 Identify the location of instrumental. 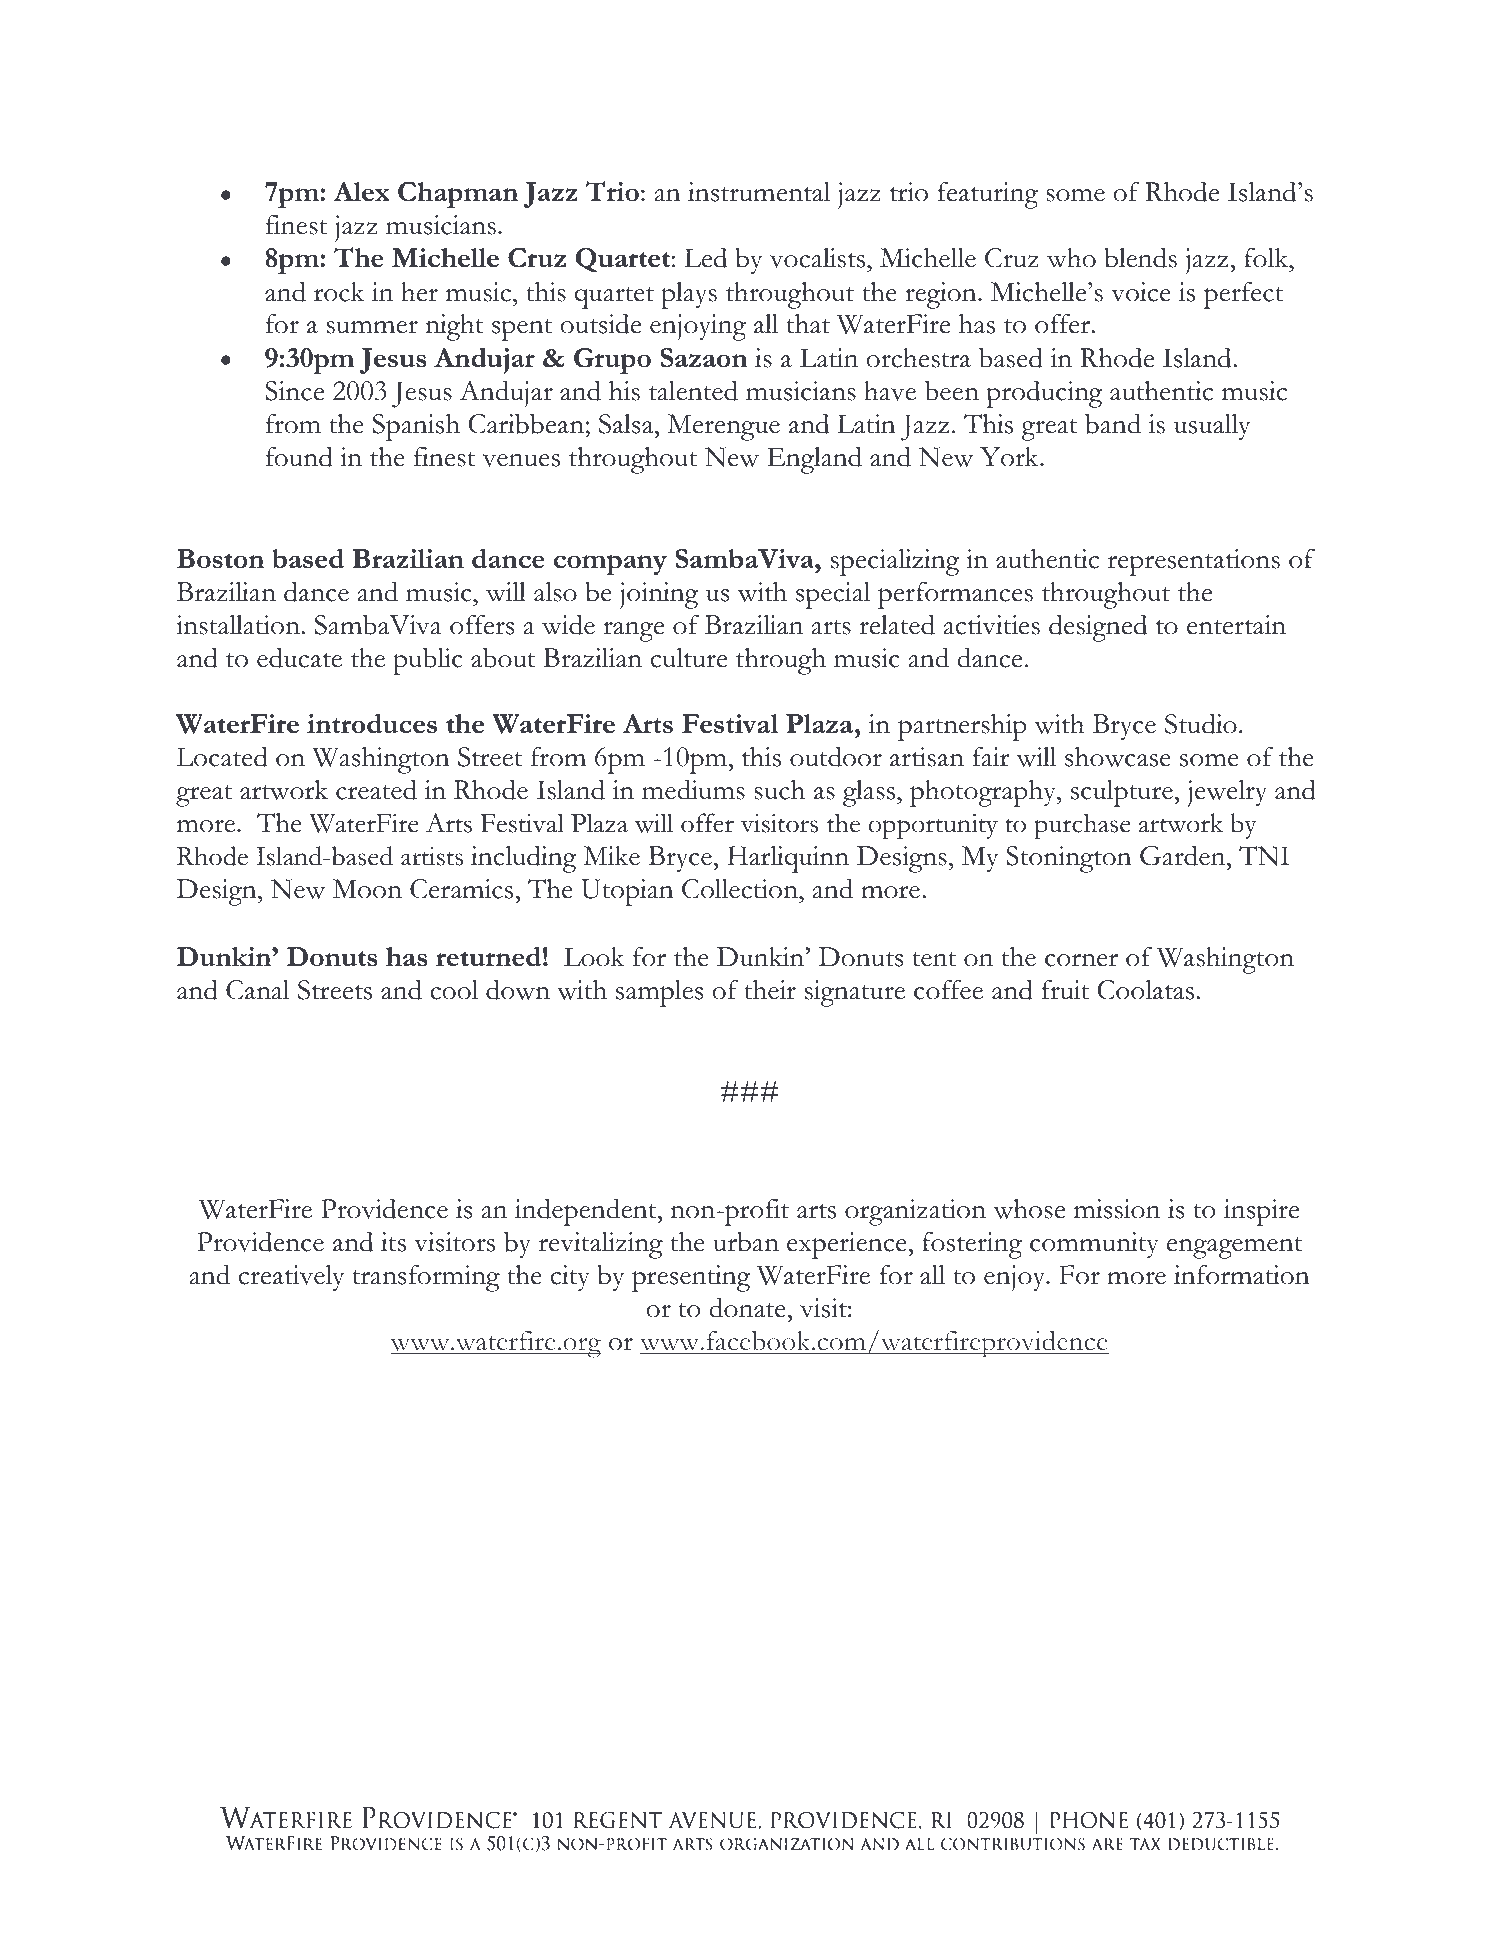
(759, 192).
